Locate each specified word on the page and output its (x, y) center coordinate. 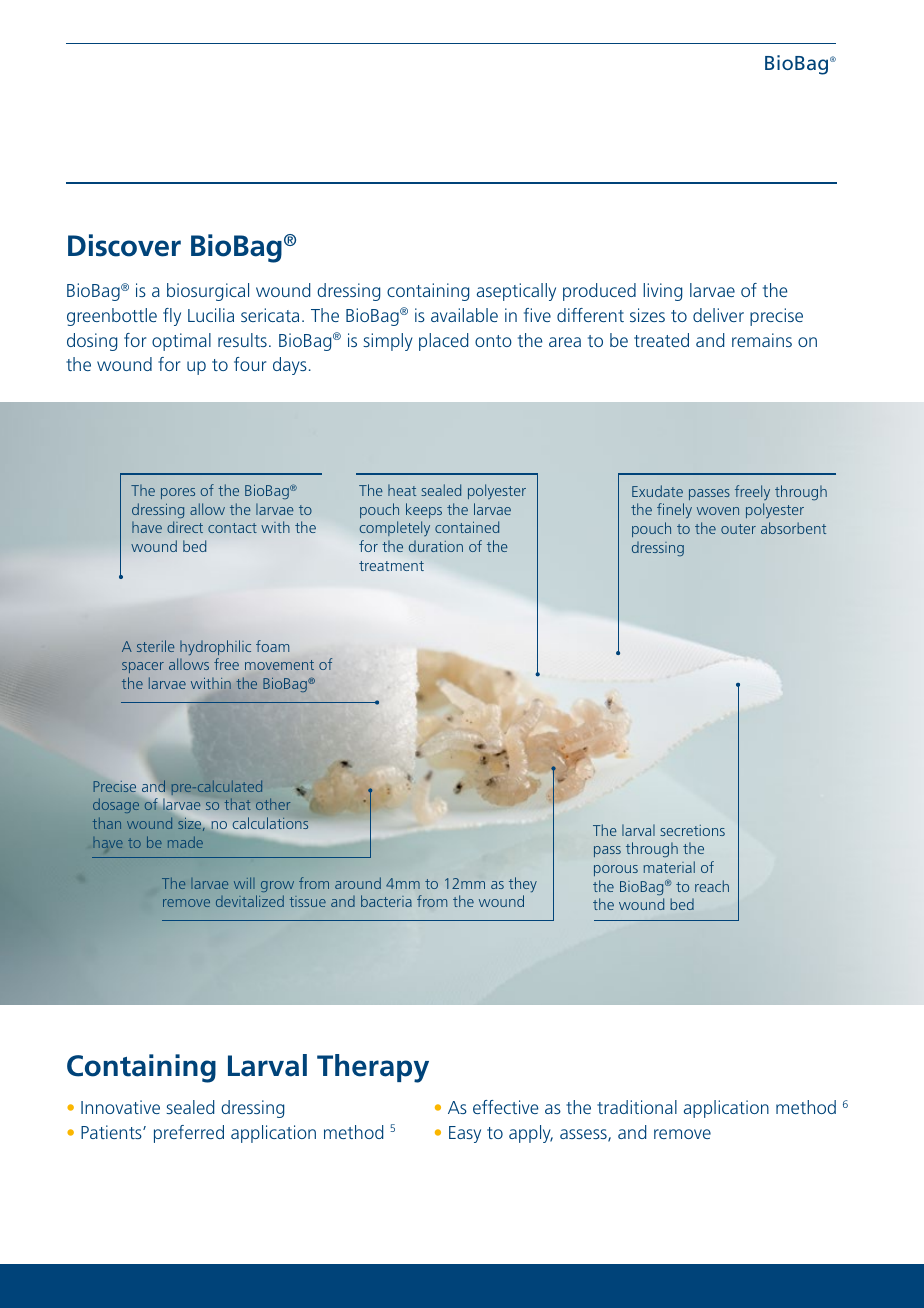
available (464, 315)
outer (738, 529)
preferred (189, 1134)
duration (436, 546)
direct (185, 527)
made (185, 842)
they (523, 885)
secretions (692, 830)
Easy (465, 1134)
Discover (124, 245)
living (662, 292)
